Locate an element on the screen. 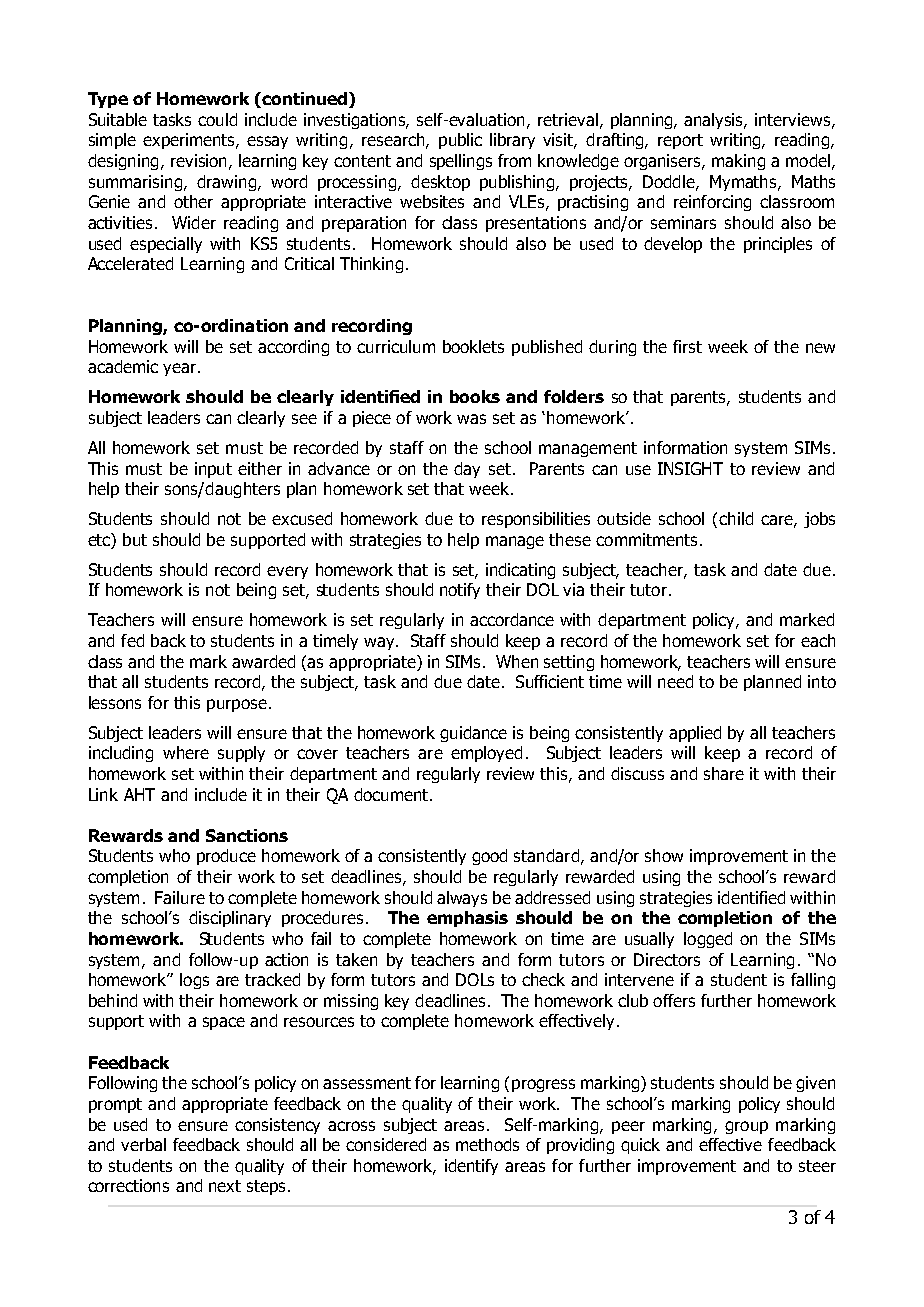 The image size is (924, 1307). accordance is located at coordinates (512, 619).
